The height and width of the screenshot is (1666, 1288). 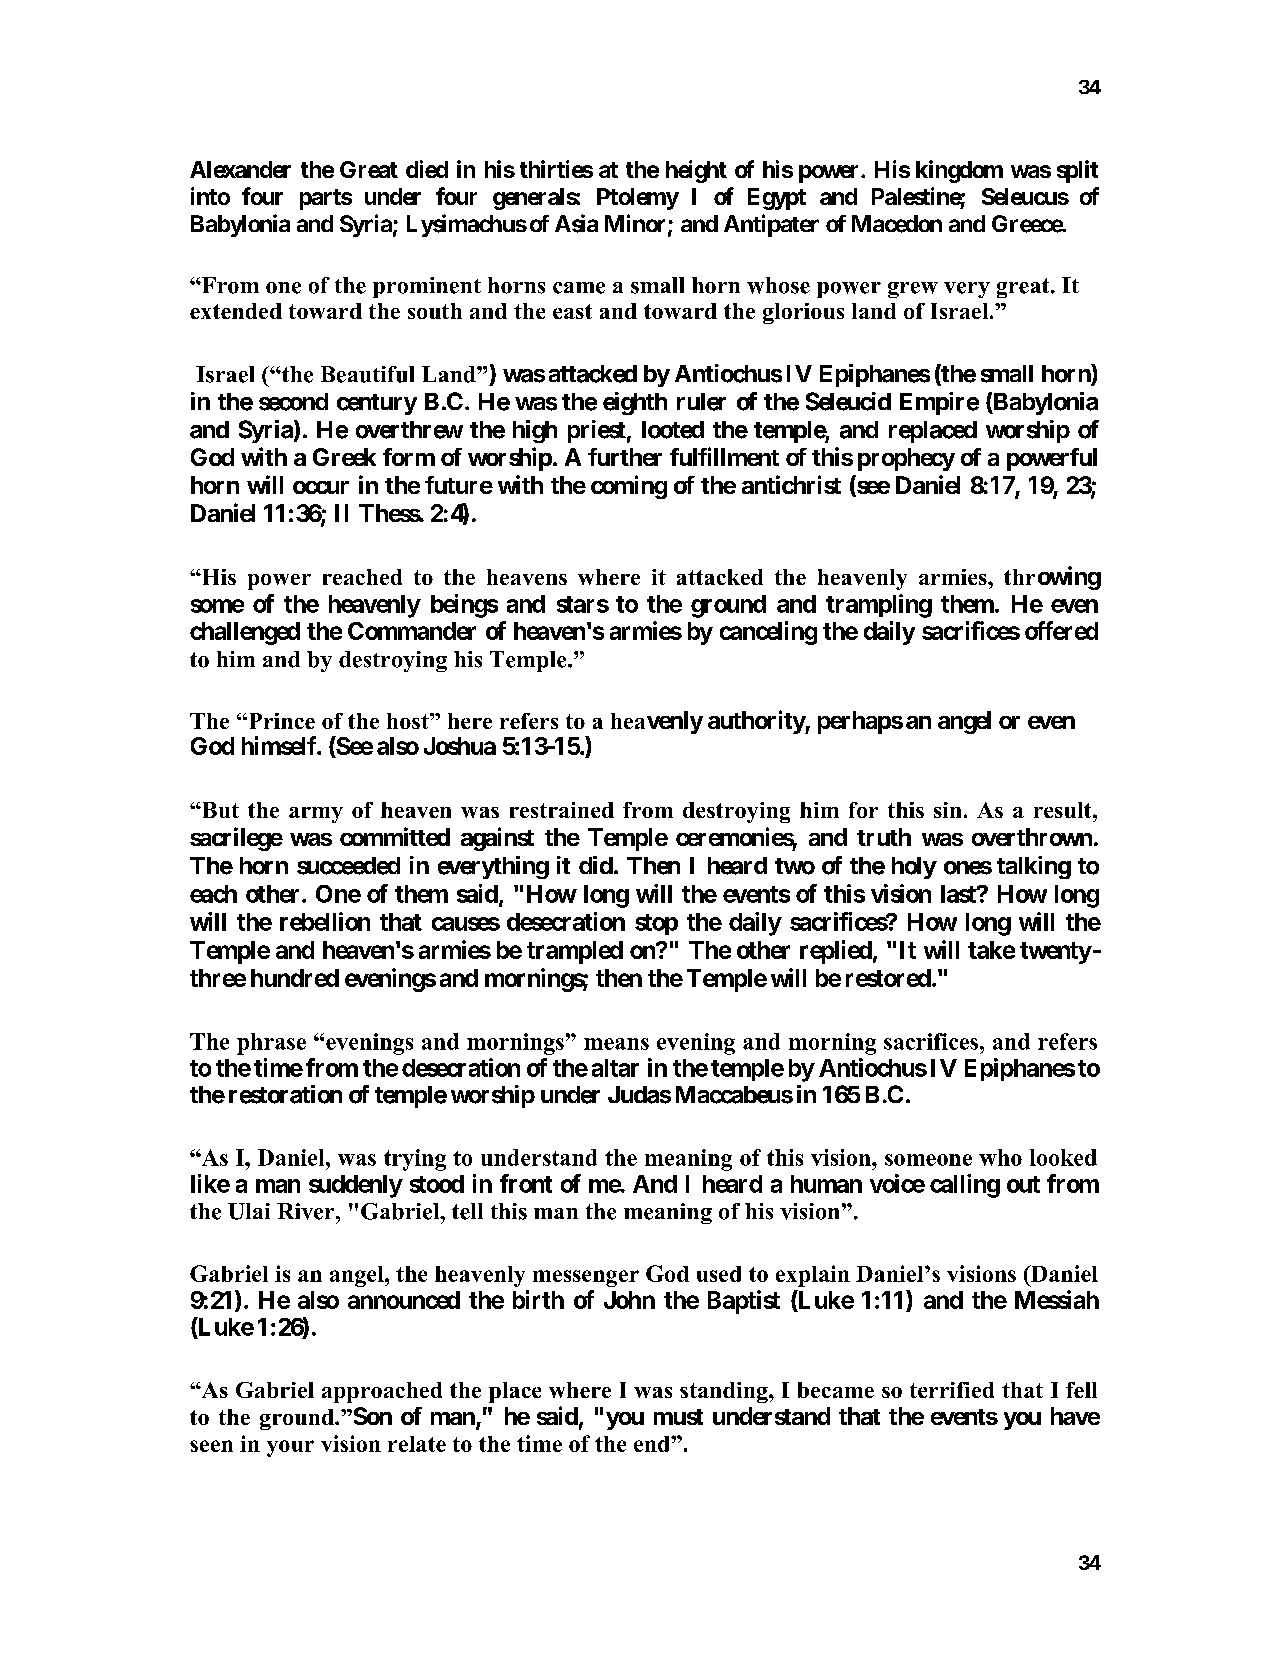 What do you see at coordinates (638, 199) in the screenshot?
I see `Ptolemy` at bounding box center [638, 199].
